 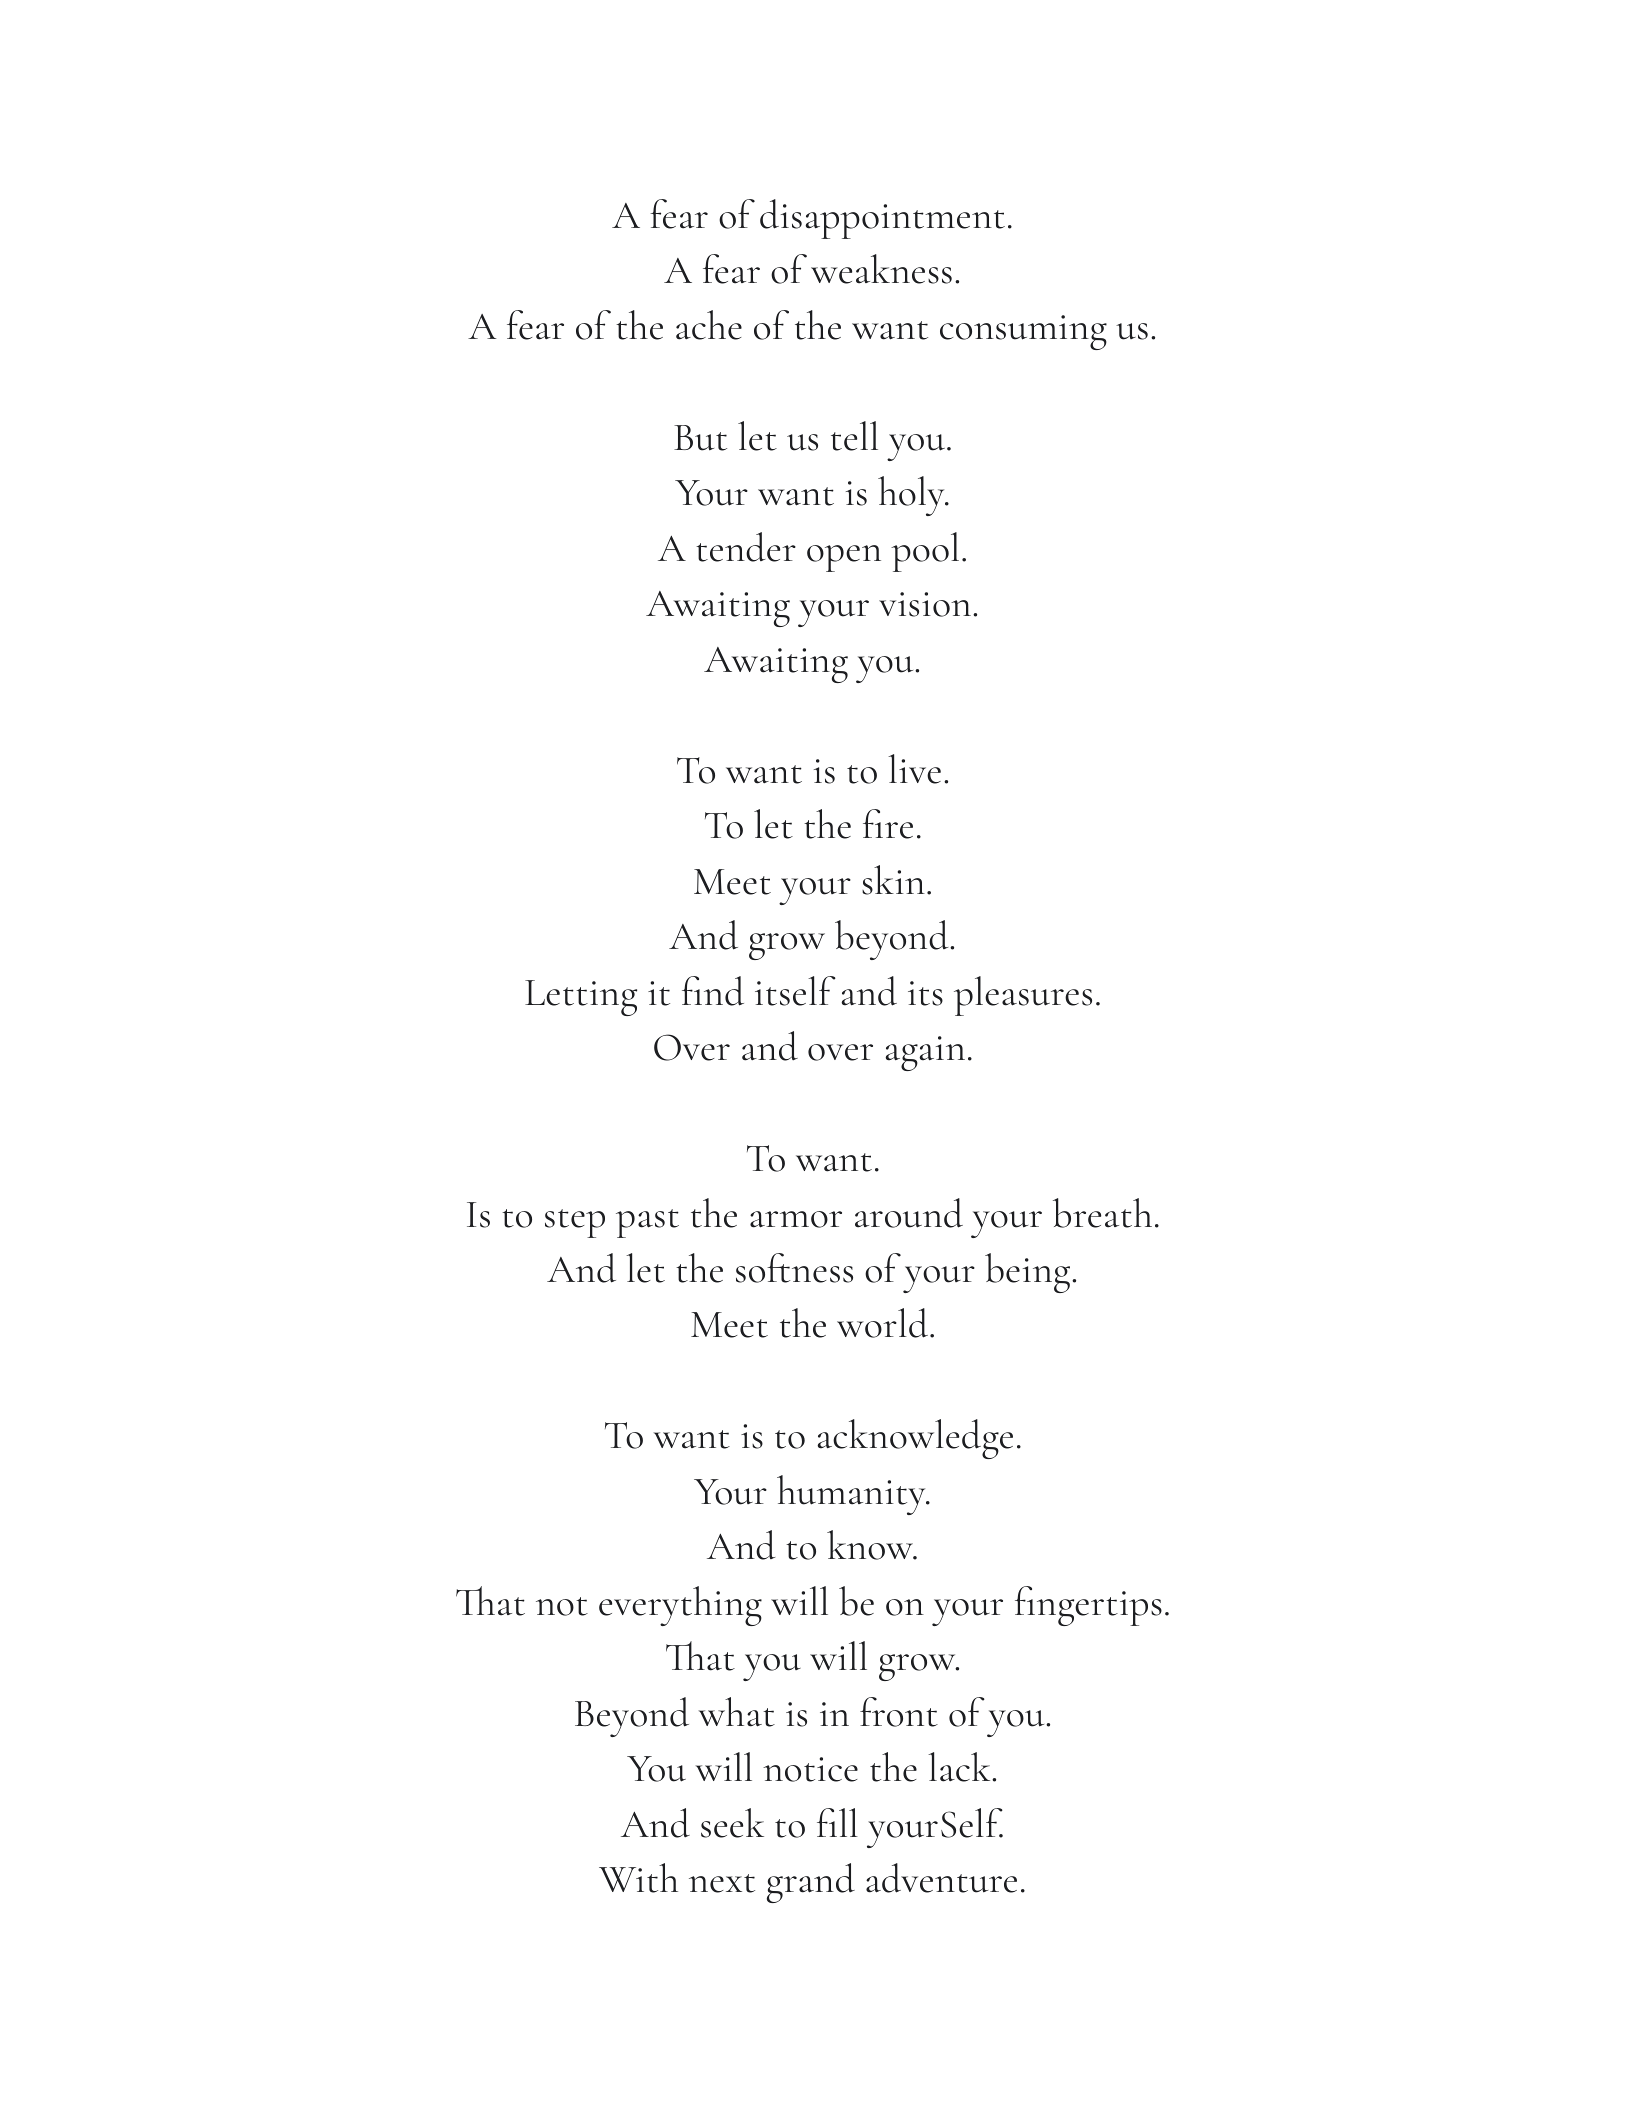 What do you see at coordinates (581, 998) in the screenshot?
I see `Letting` at bounding box center [581, 998].
